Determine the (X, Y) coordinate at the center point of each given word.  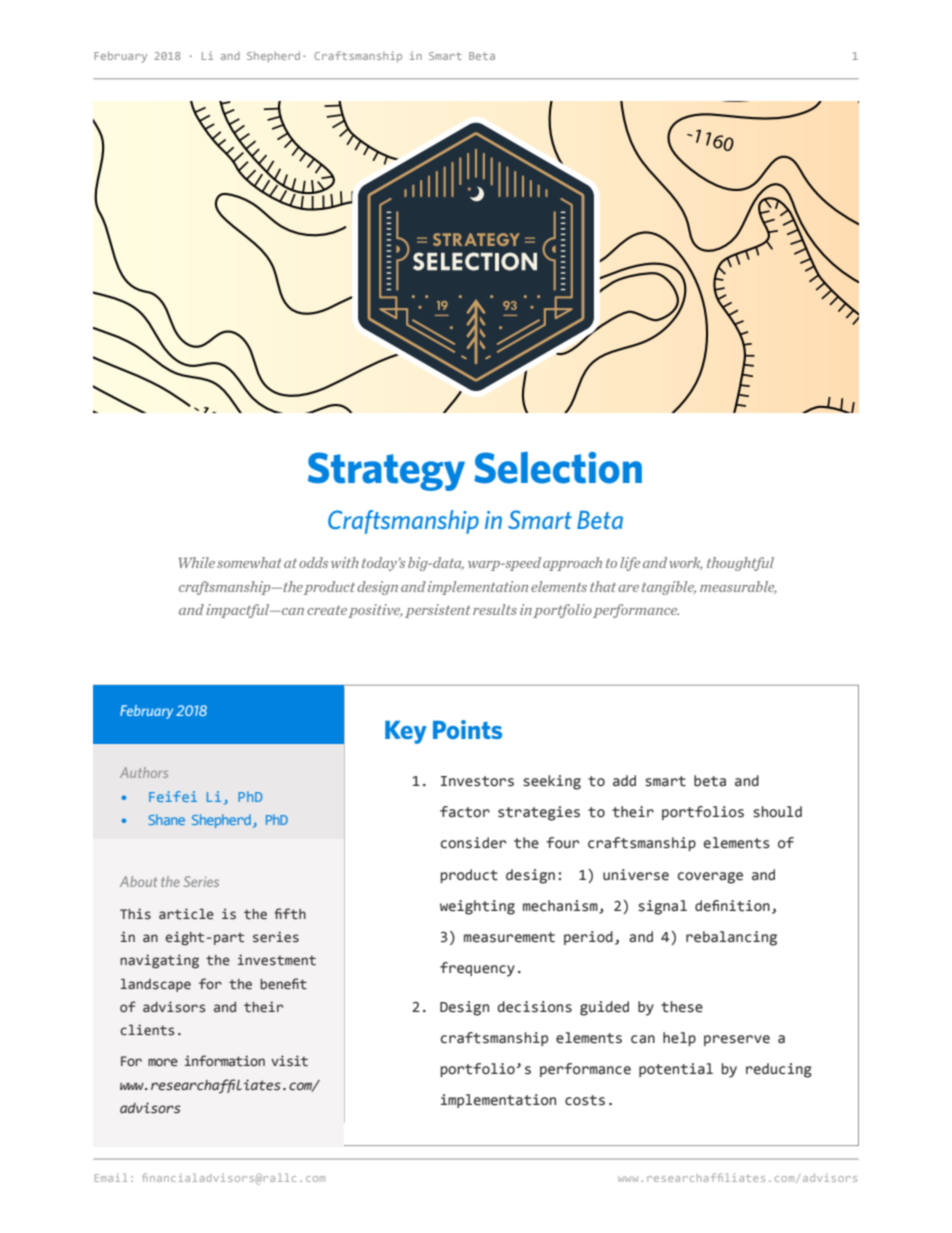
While (197, 562)
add (624, 781)
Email (111, 1177)
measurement (509, 937)
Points (467, 729)
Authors (144, 772)
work (686, 563)
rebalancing (731, 938)
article (186, 914)
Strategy (386, 471)
